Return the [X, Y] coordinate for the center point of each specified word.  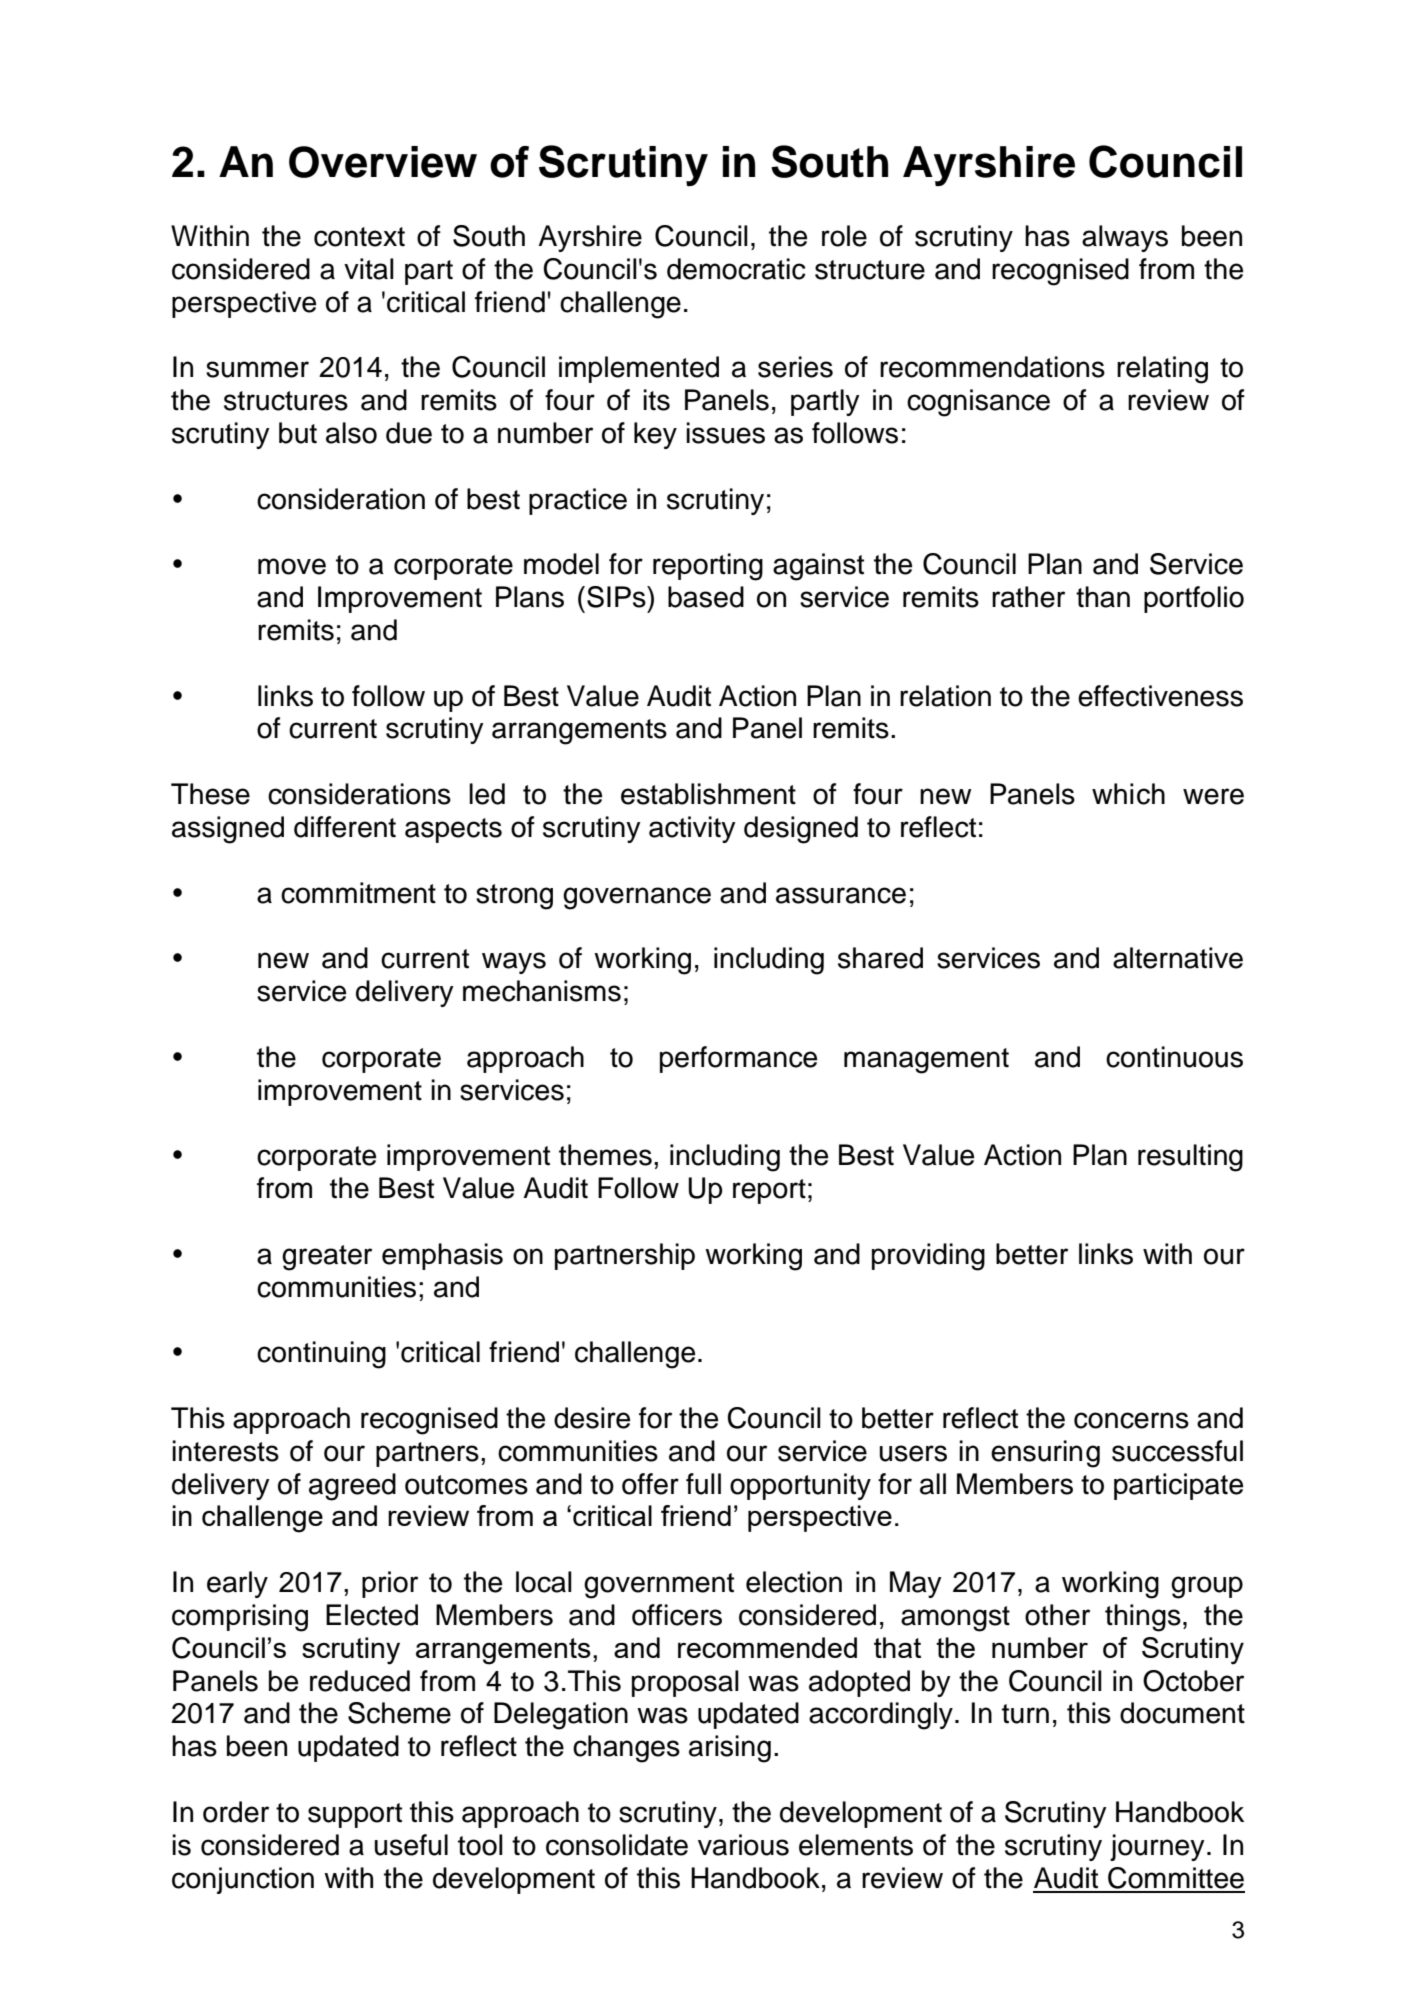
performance [738, 1059]
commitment [358, 893]
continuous [1174, 1057]
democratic [736, 269]
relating [1162, 370]
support [355, 1815]
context [359, 237]
